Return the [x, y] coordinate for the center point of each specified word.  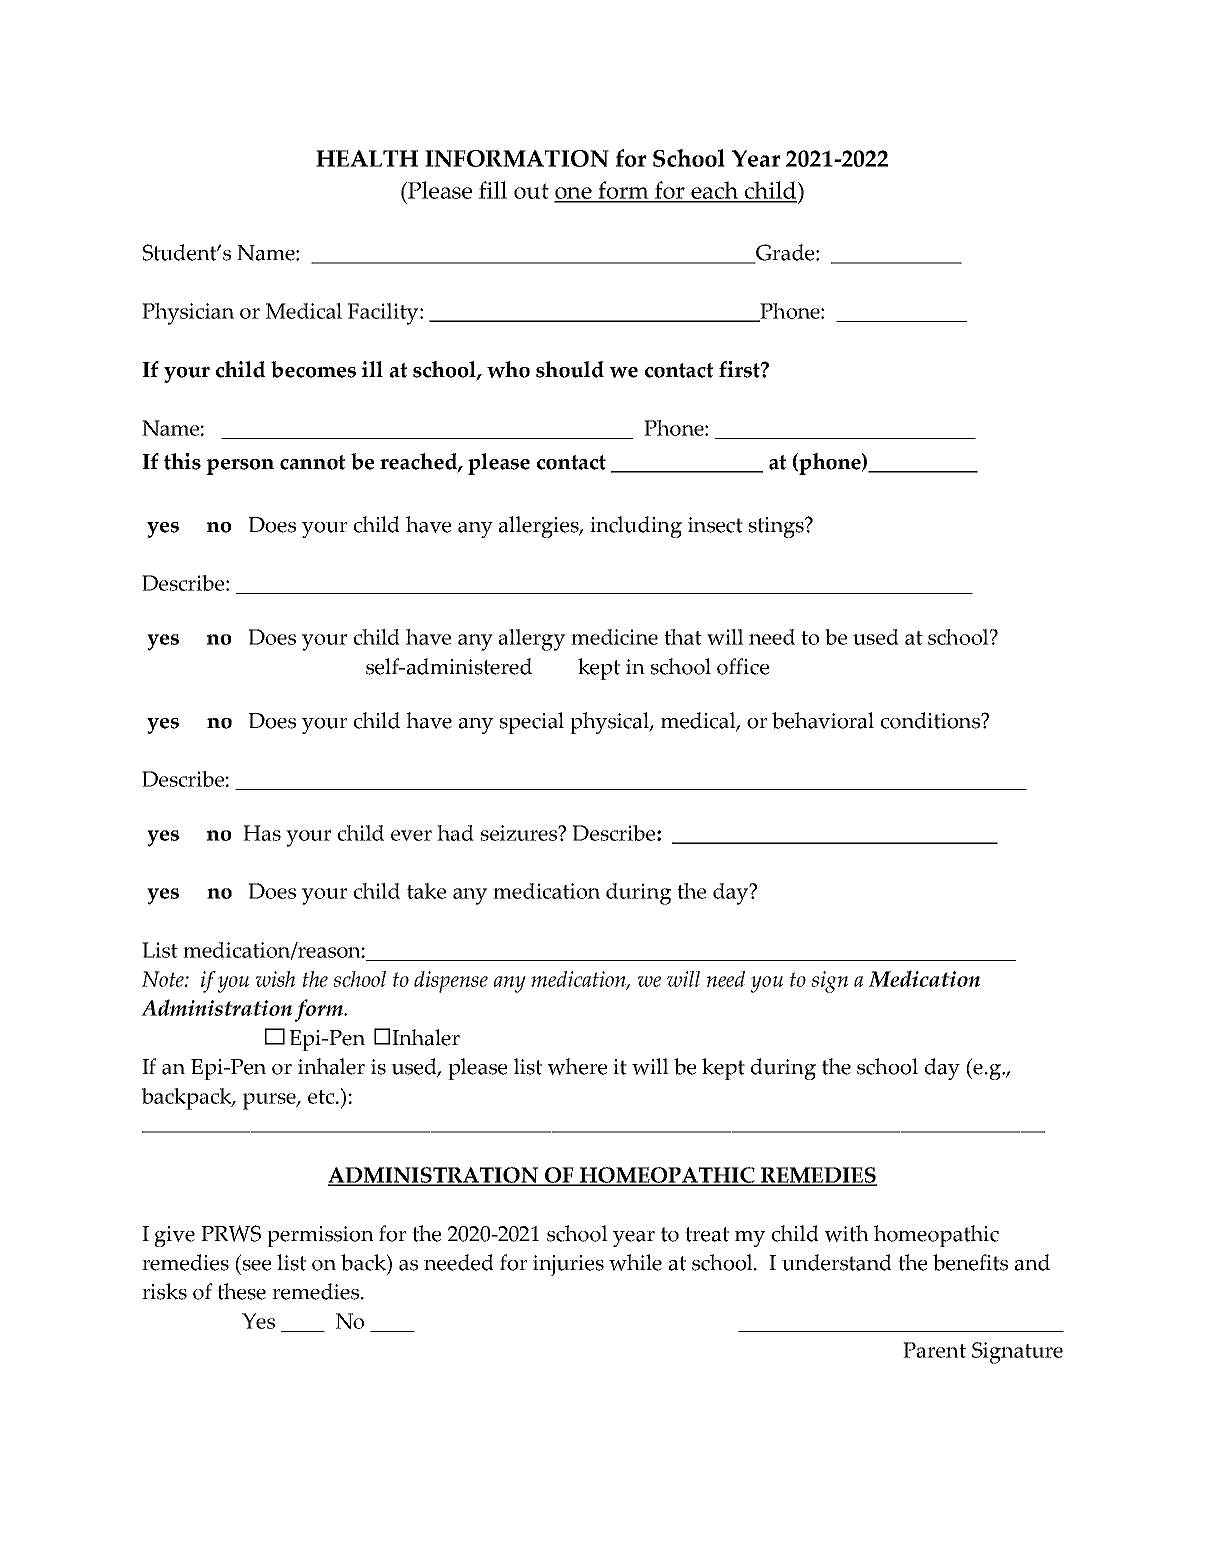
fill [493, 190]
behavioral [823, 720]
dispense [451, 982]
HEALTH [367, 158]
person [240, 467]
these [241, 1291]
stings [777, 527]
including [636, 527]
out [531, 191]
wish [275, 979]
